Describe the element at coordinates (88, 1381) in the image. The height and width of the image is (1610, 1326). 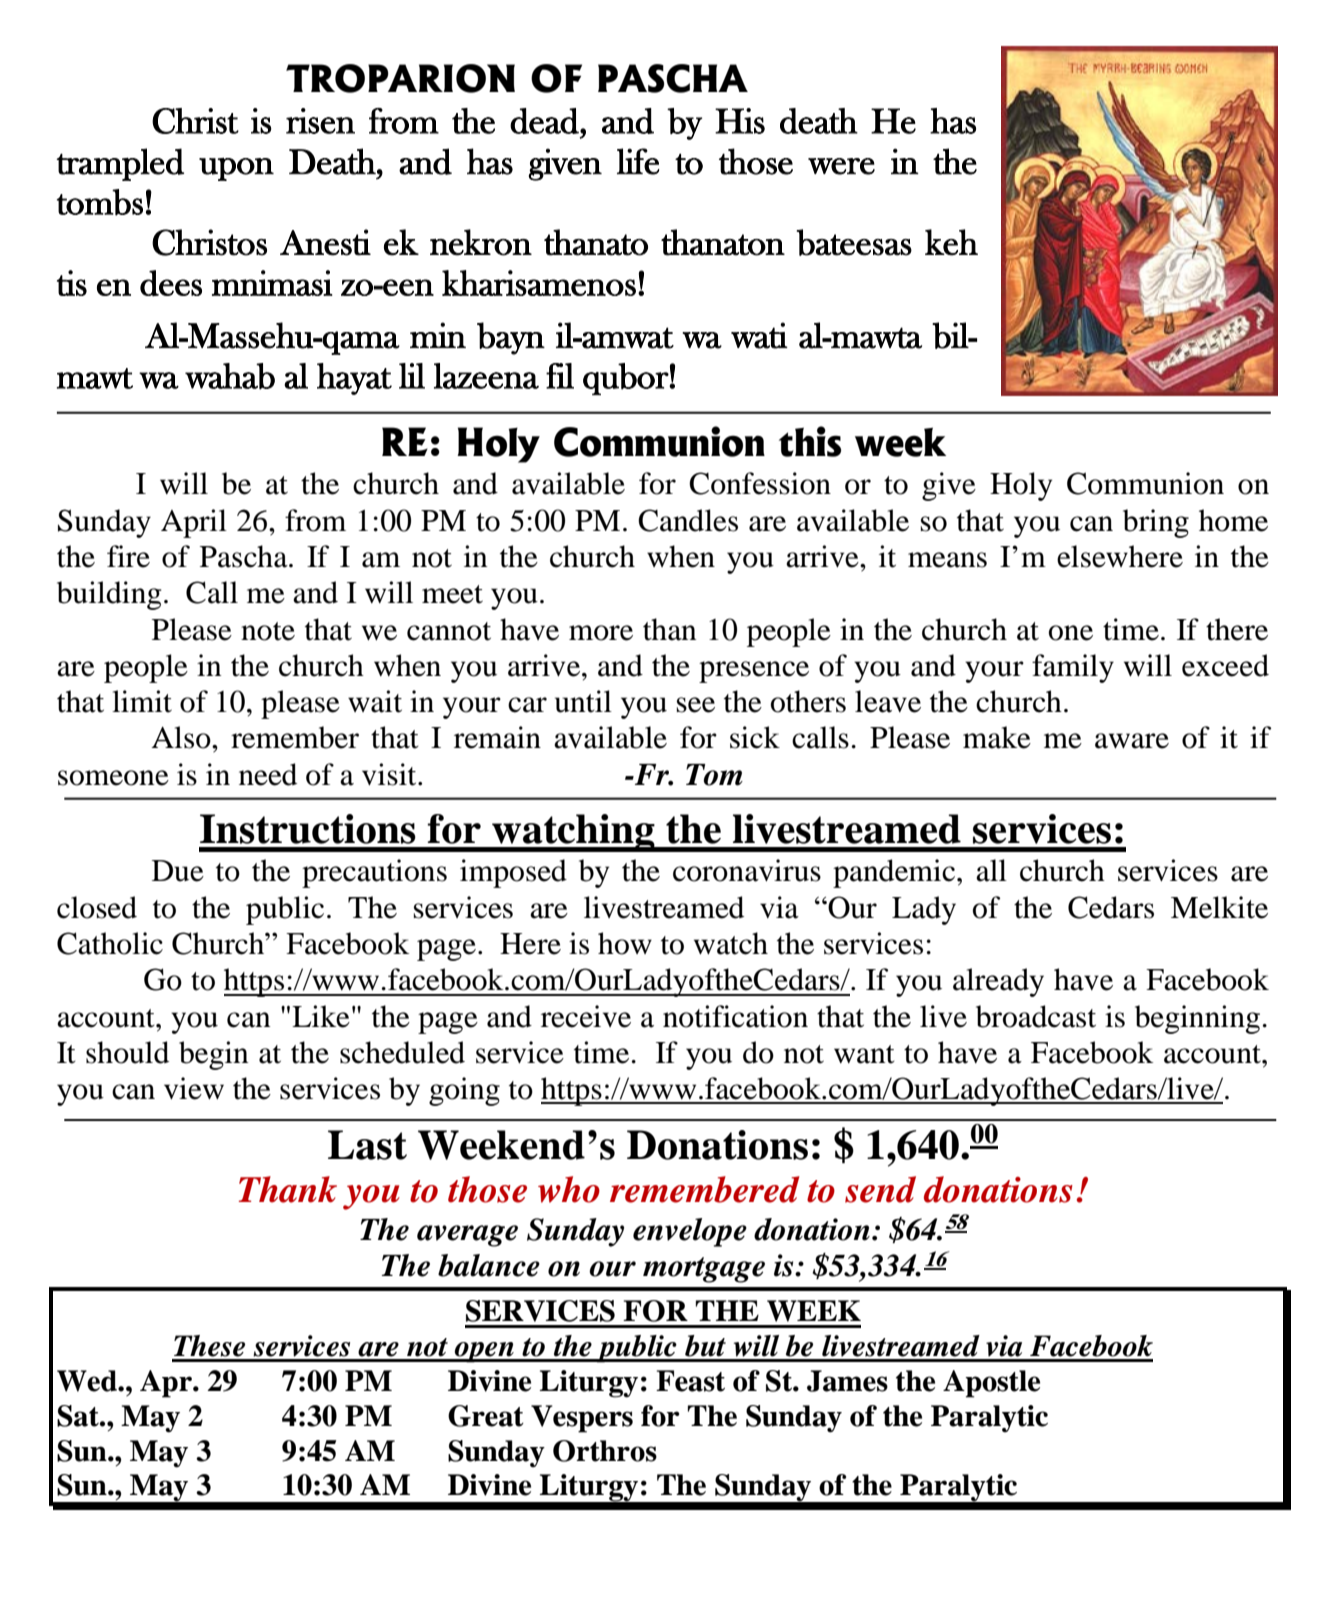
I see `Wed` at that location.
